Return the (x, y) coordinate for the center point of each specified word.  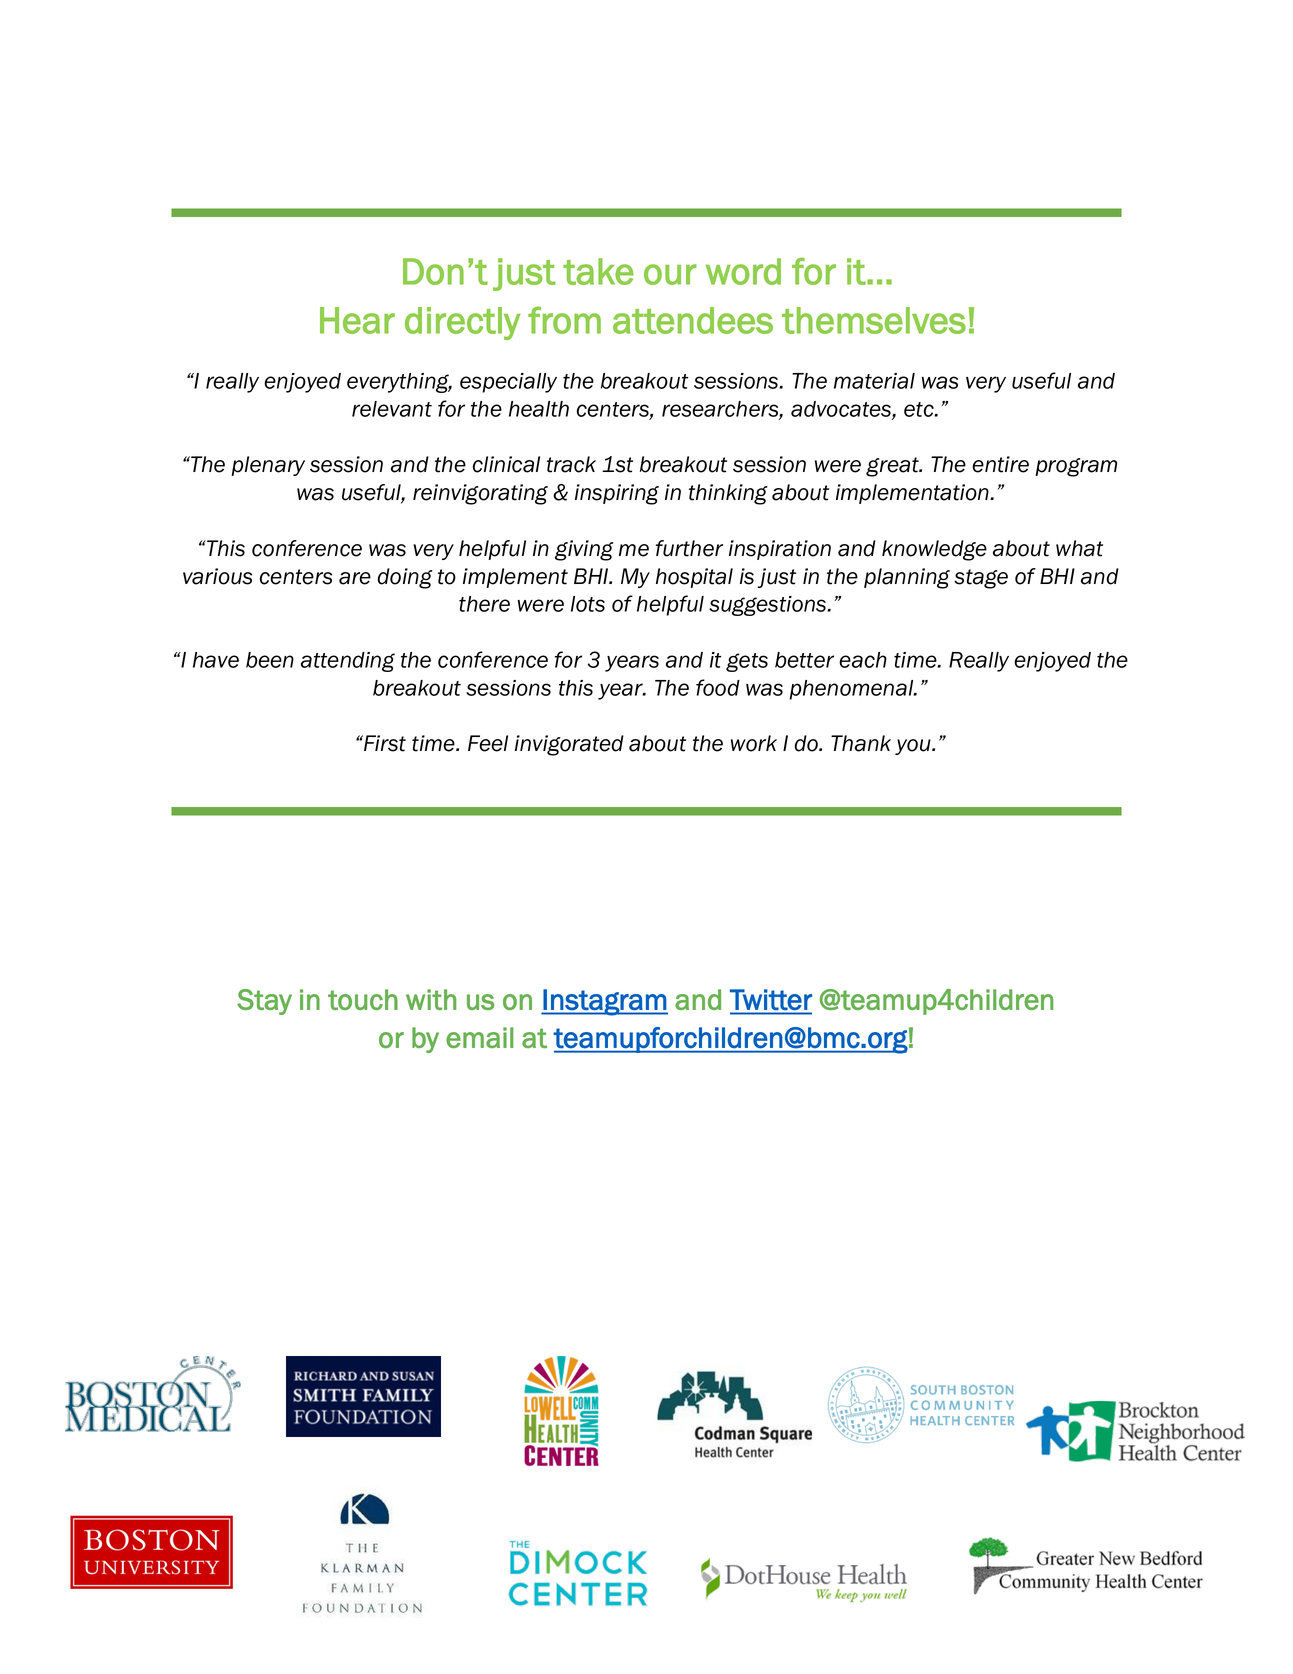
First (384, 743)
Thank (861, 743)
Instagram (604, 1002)
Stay (264, 1002)
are (355, 578)
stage (981, 579)
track (571, 464)
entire (1000, 464)
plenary (268, 466)
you (914, 747)
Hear (357, 320)
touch (363, 999)
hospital (694, 578)
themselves (874, 320)
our (670, 274)
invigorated (569, 745)
